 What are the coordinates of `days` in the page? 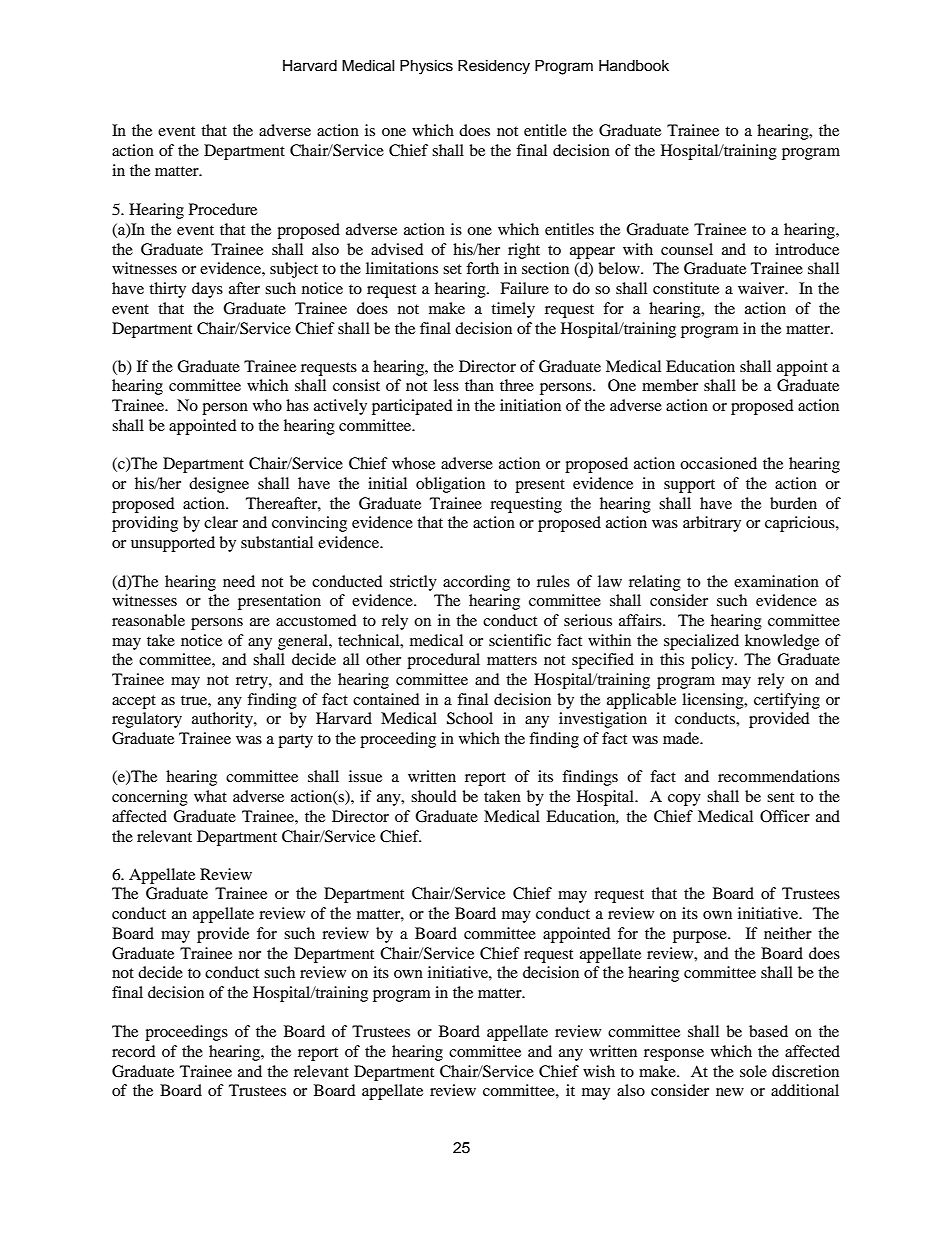 It's located at (207, 290).
